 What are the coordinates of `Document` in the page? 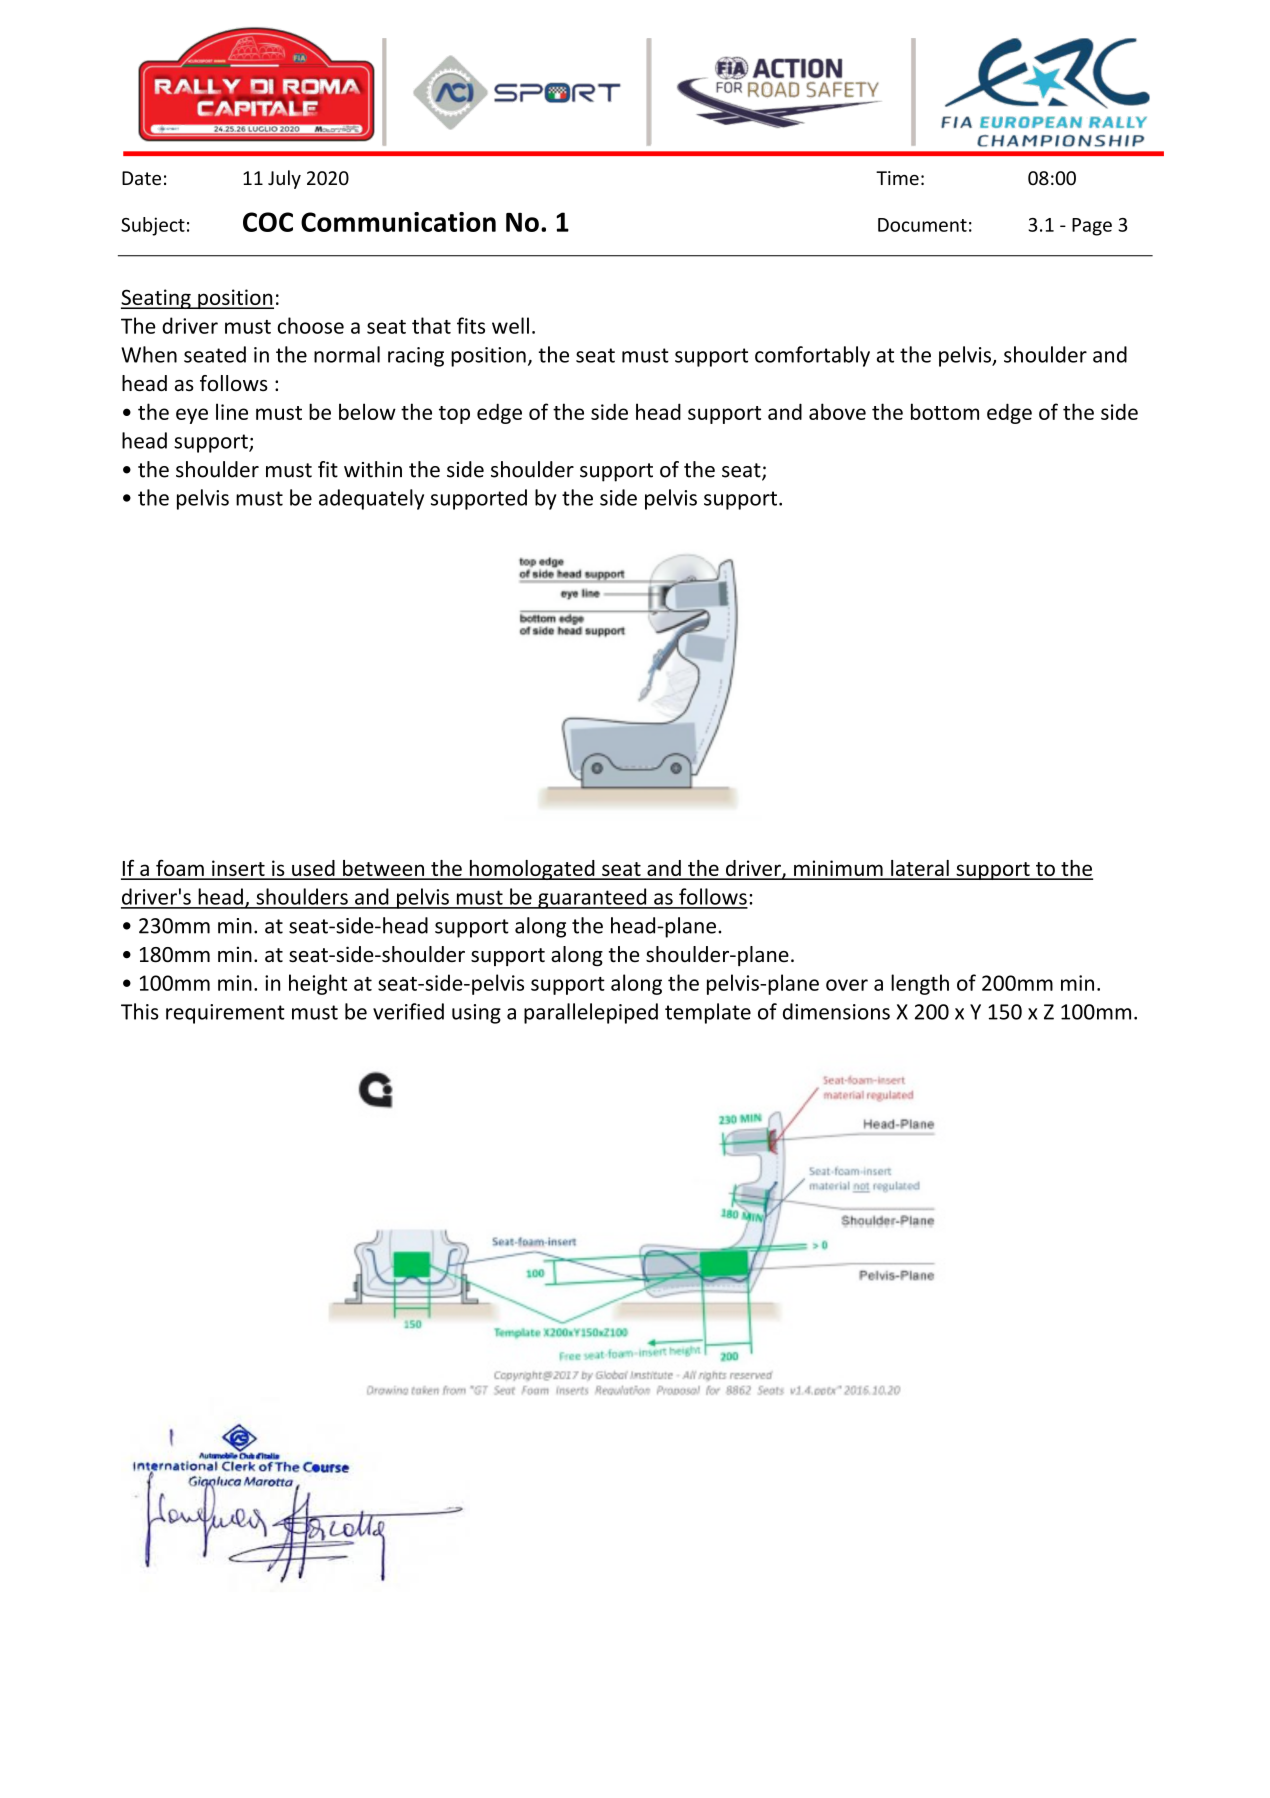 It's located at (922, 225).
